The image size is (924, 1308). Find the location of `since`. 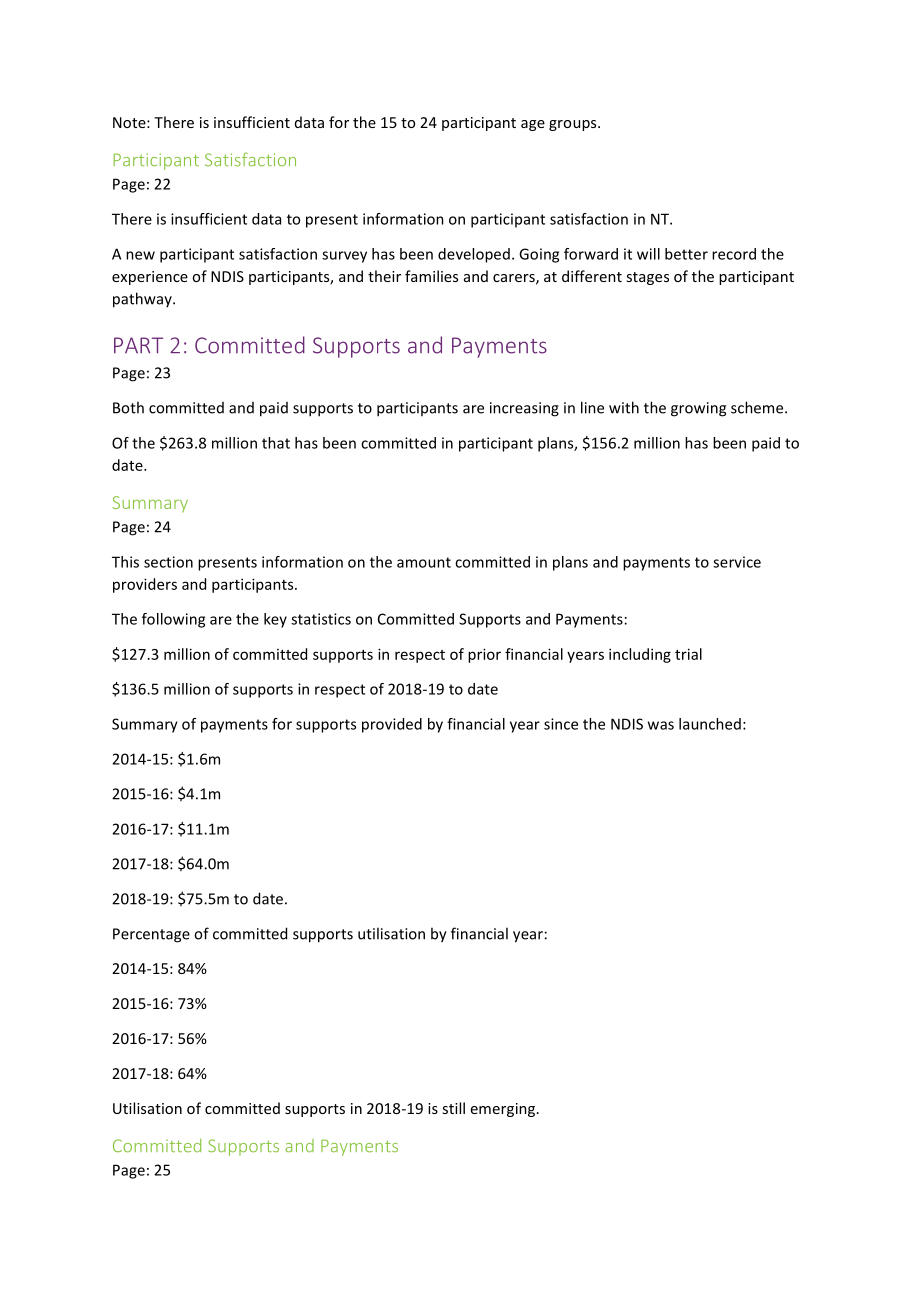

since is located at coordinates (561, 724).
